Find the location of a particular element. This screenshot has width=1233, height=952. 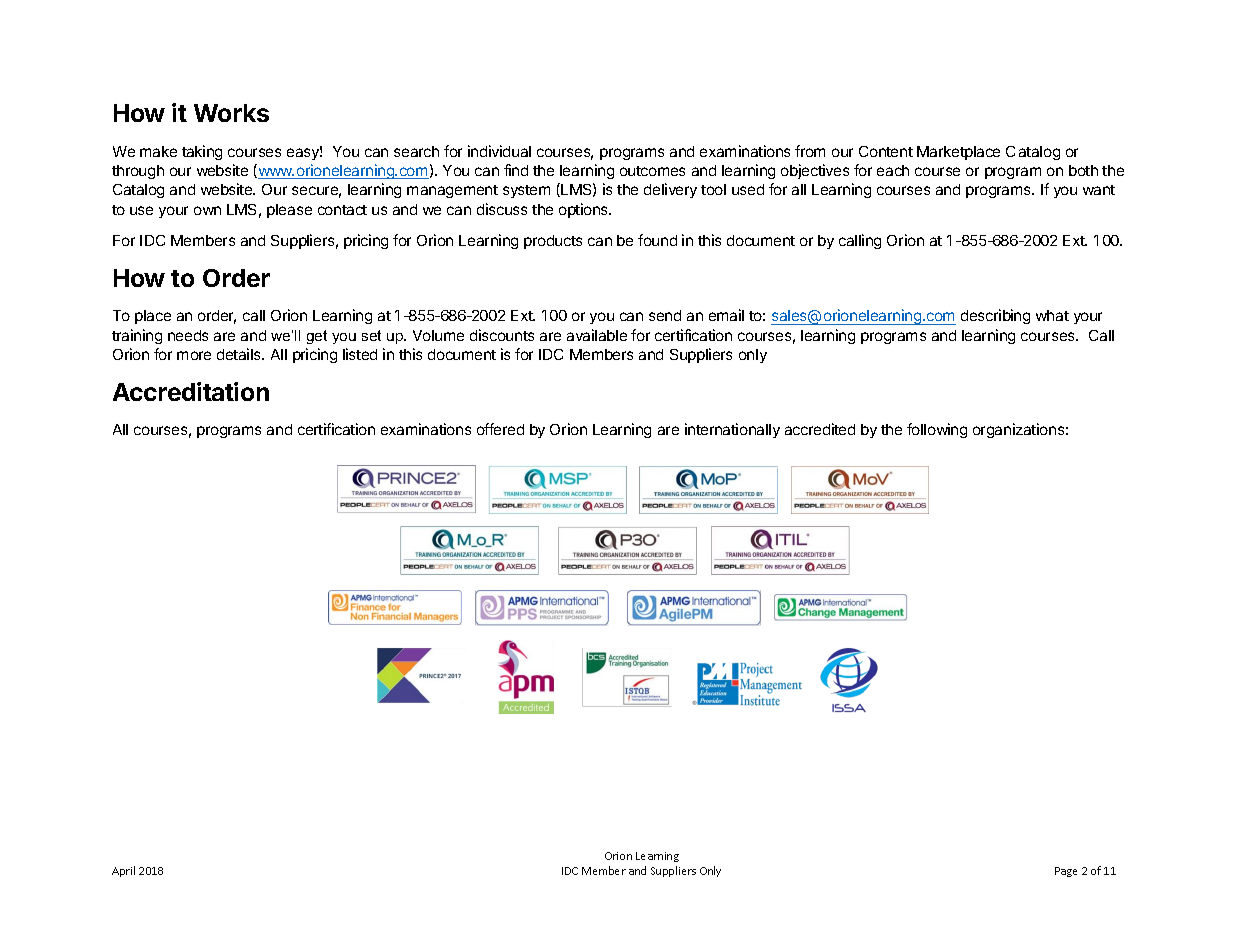

taking is located at coordinates (202, 152).
